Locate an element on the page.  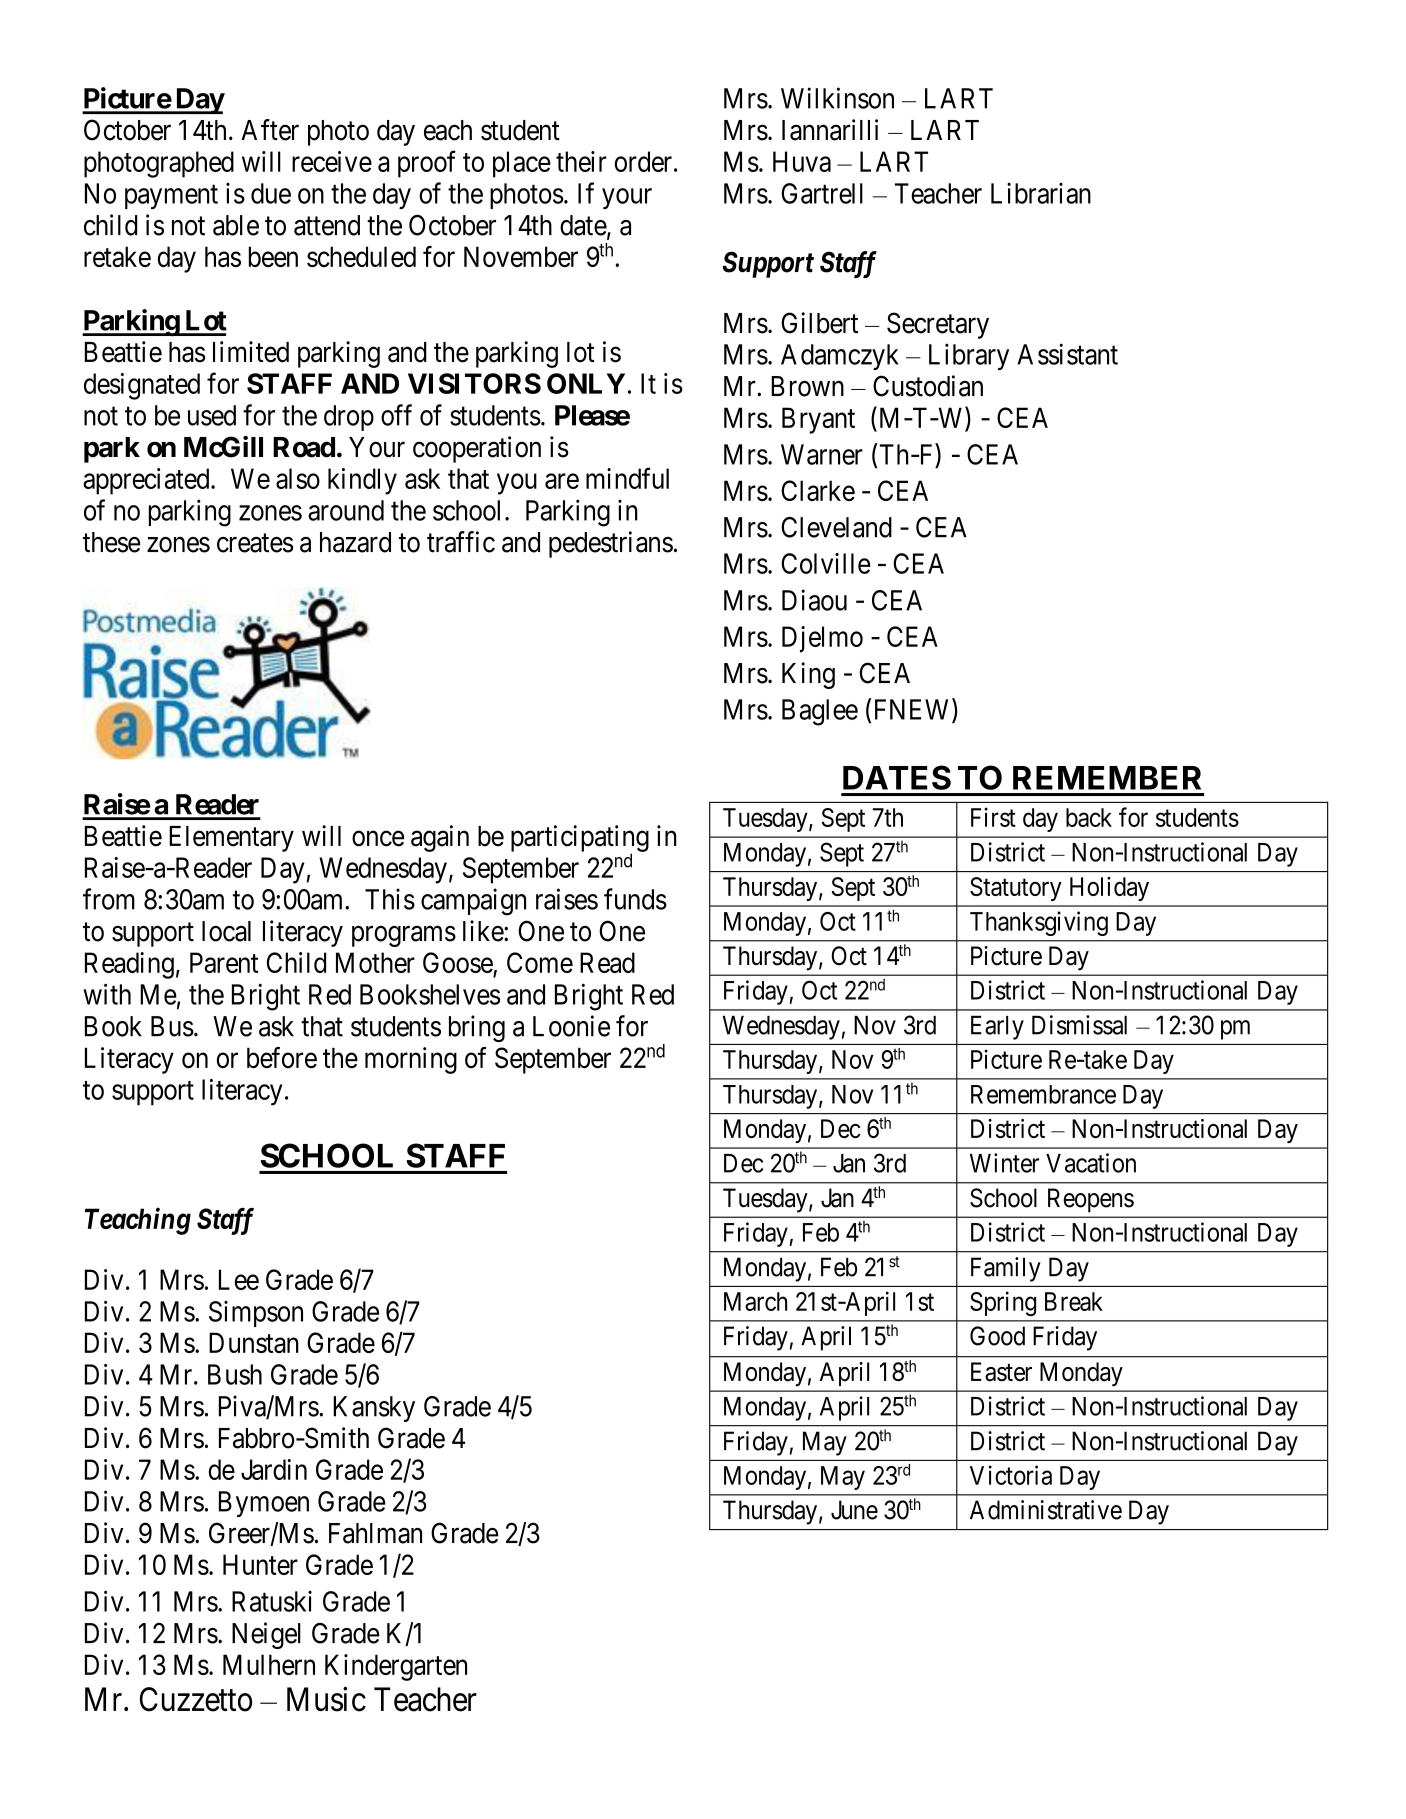
Statutory is located at coordinates (1016, 889).
